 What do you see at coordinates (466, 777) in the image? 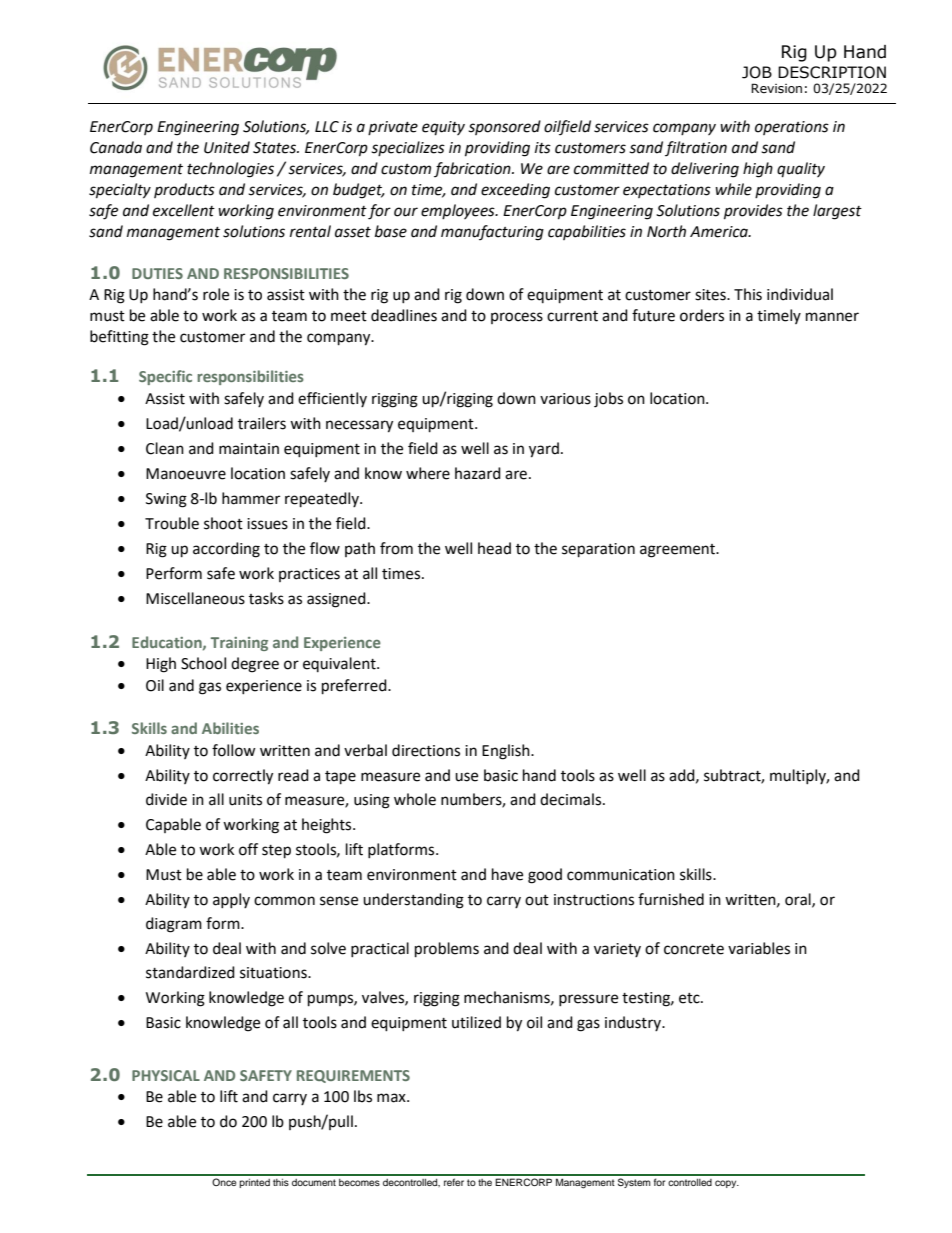
I see `use` at bounding box center [466, 777].
